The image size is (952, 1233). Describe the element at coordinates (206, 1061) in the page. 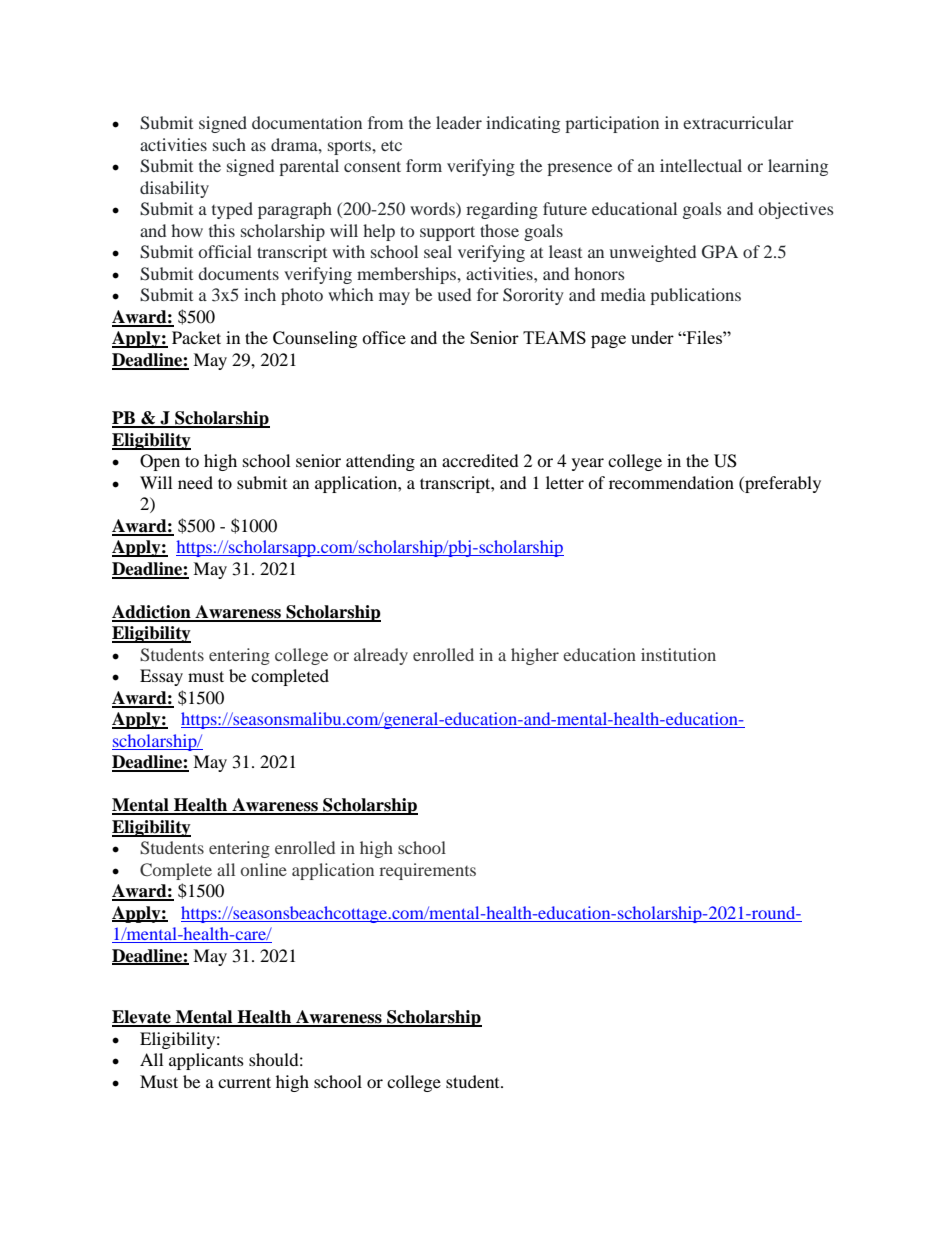

I see `applicants` at that location.
